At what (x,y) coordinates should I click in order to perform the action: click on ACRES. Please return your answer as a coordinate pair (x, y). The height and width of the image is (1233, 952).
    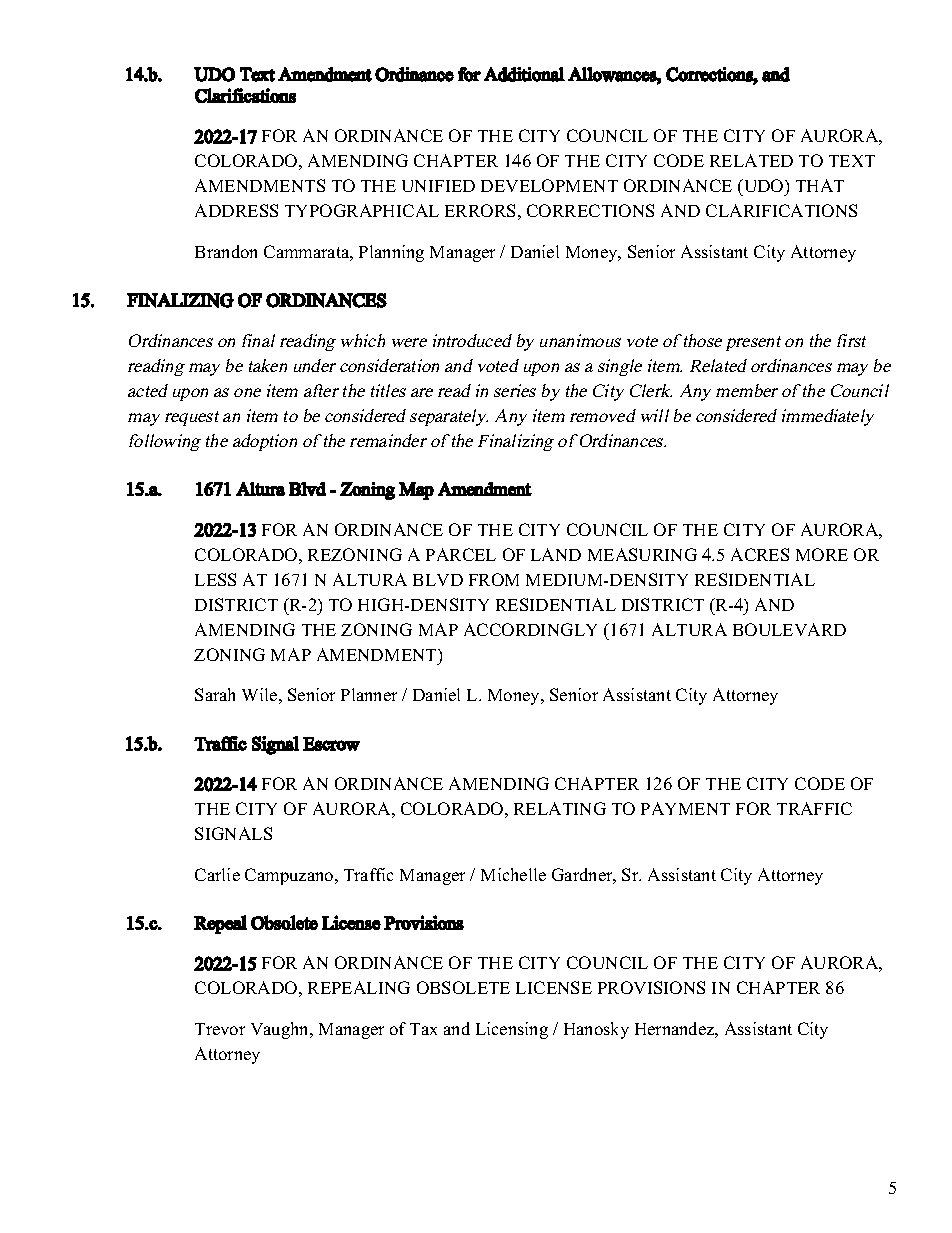
    Looking at the image, I should click on (760, 554).
